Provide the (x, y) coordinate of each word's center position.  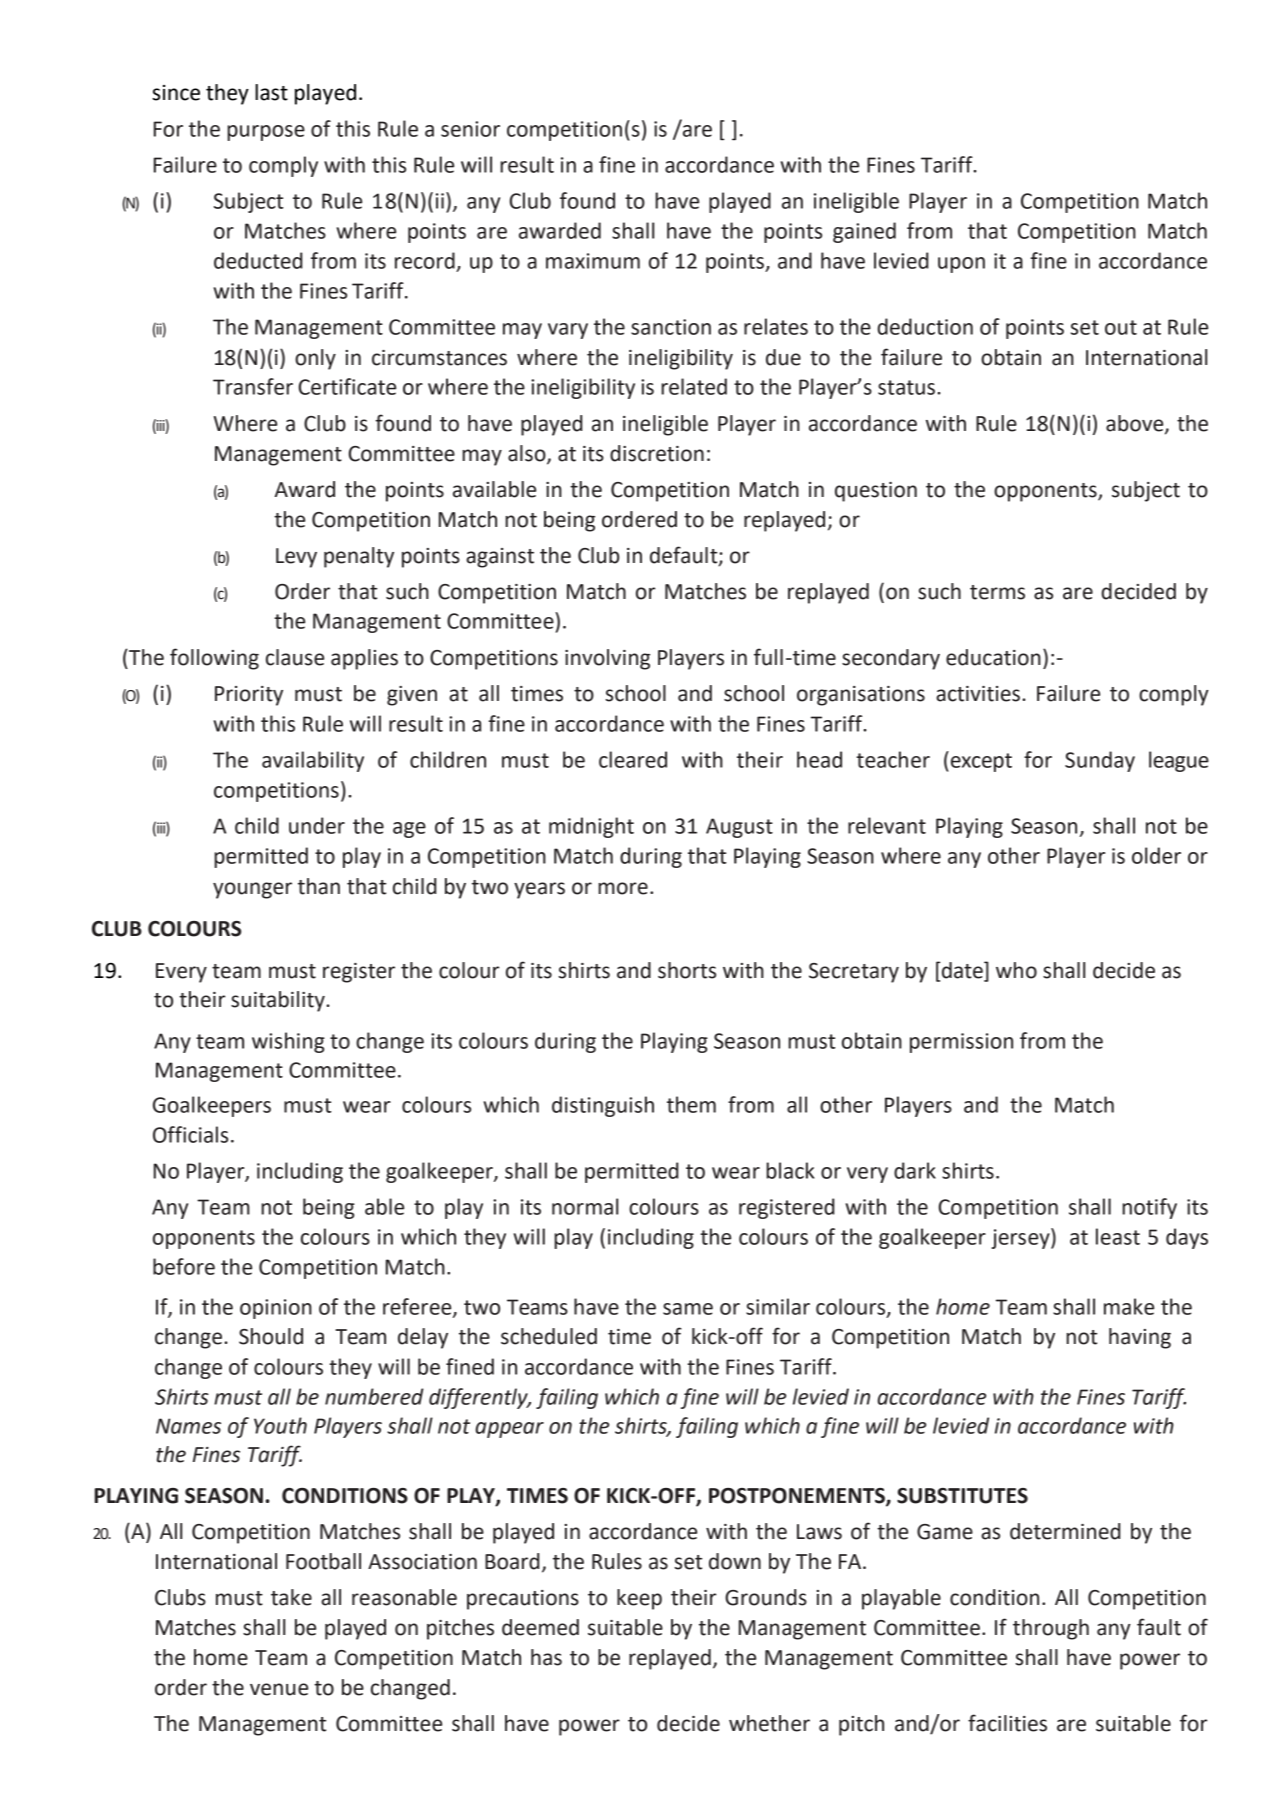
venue (279, 1689)
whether (769, 1723)
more (623, 888)
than (319, 886)
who (1016, 970)
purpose (266, 133)
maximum (593, 261)
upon (961, 265)
